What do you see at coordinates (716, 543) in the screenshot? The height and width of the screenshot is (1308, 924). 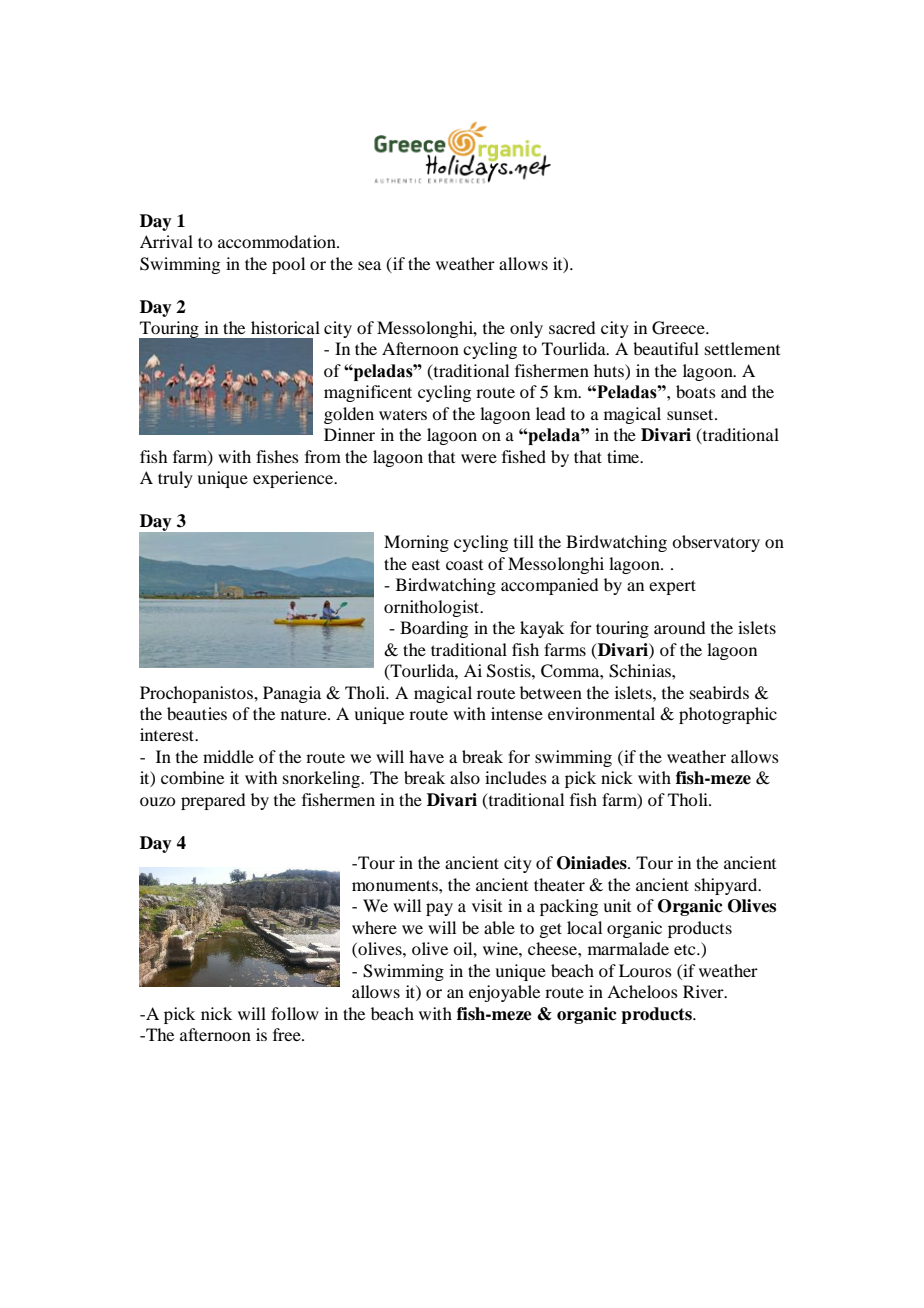 I see `observatory` at bounding box center [716, 543].
